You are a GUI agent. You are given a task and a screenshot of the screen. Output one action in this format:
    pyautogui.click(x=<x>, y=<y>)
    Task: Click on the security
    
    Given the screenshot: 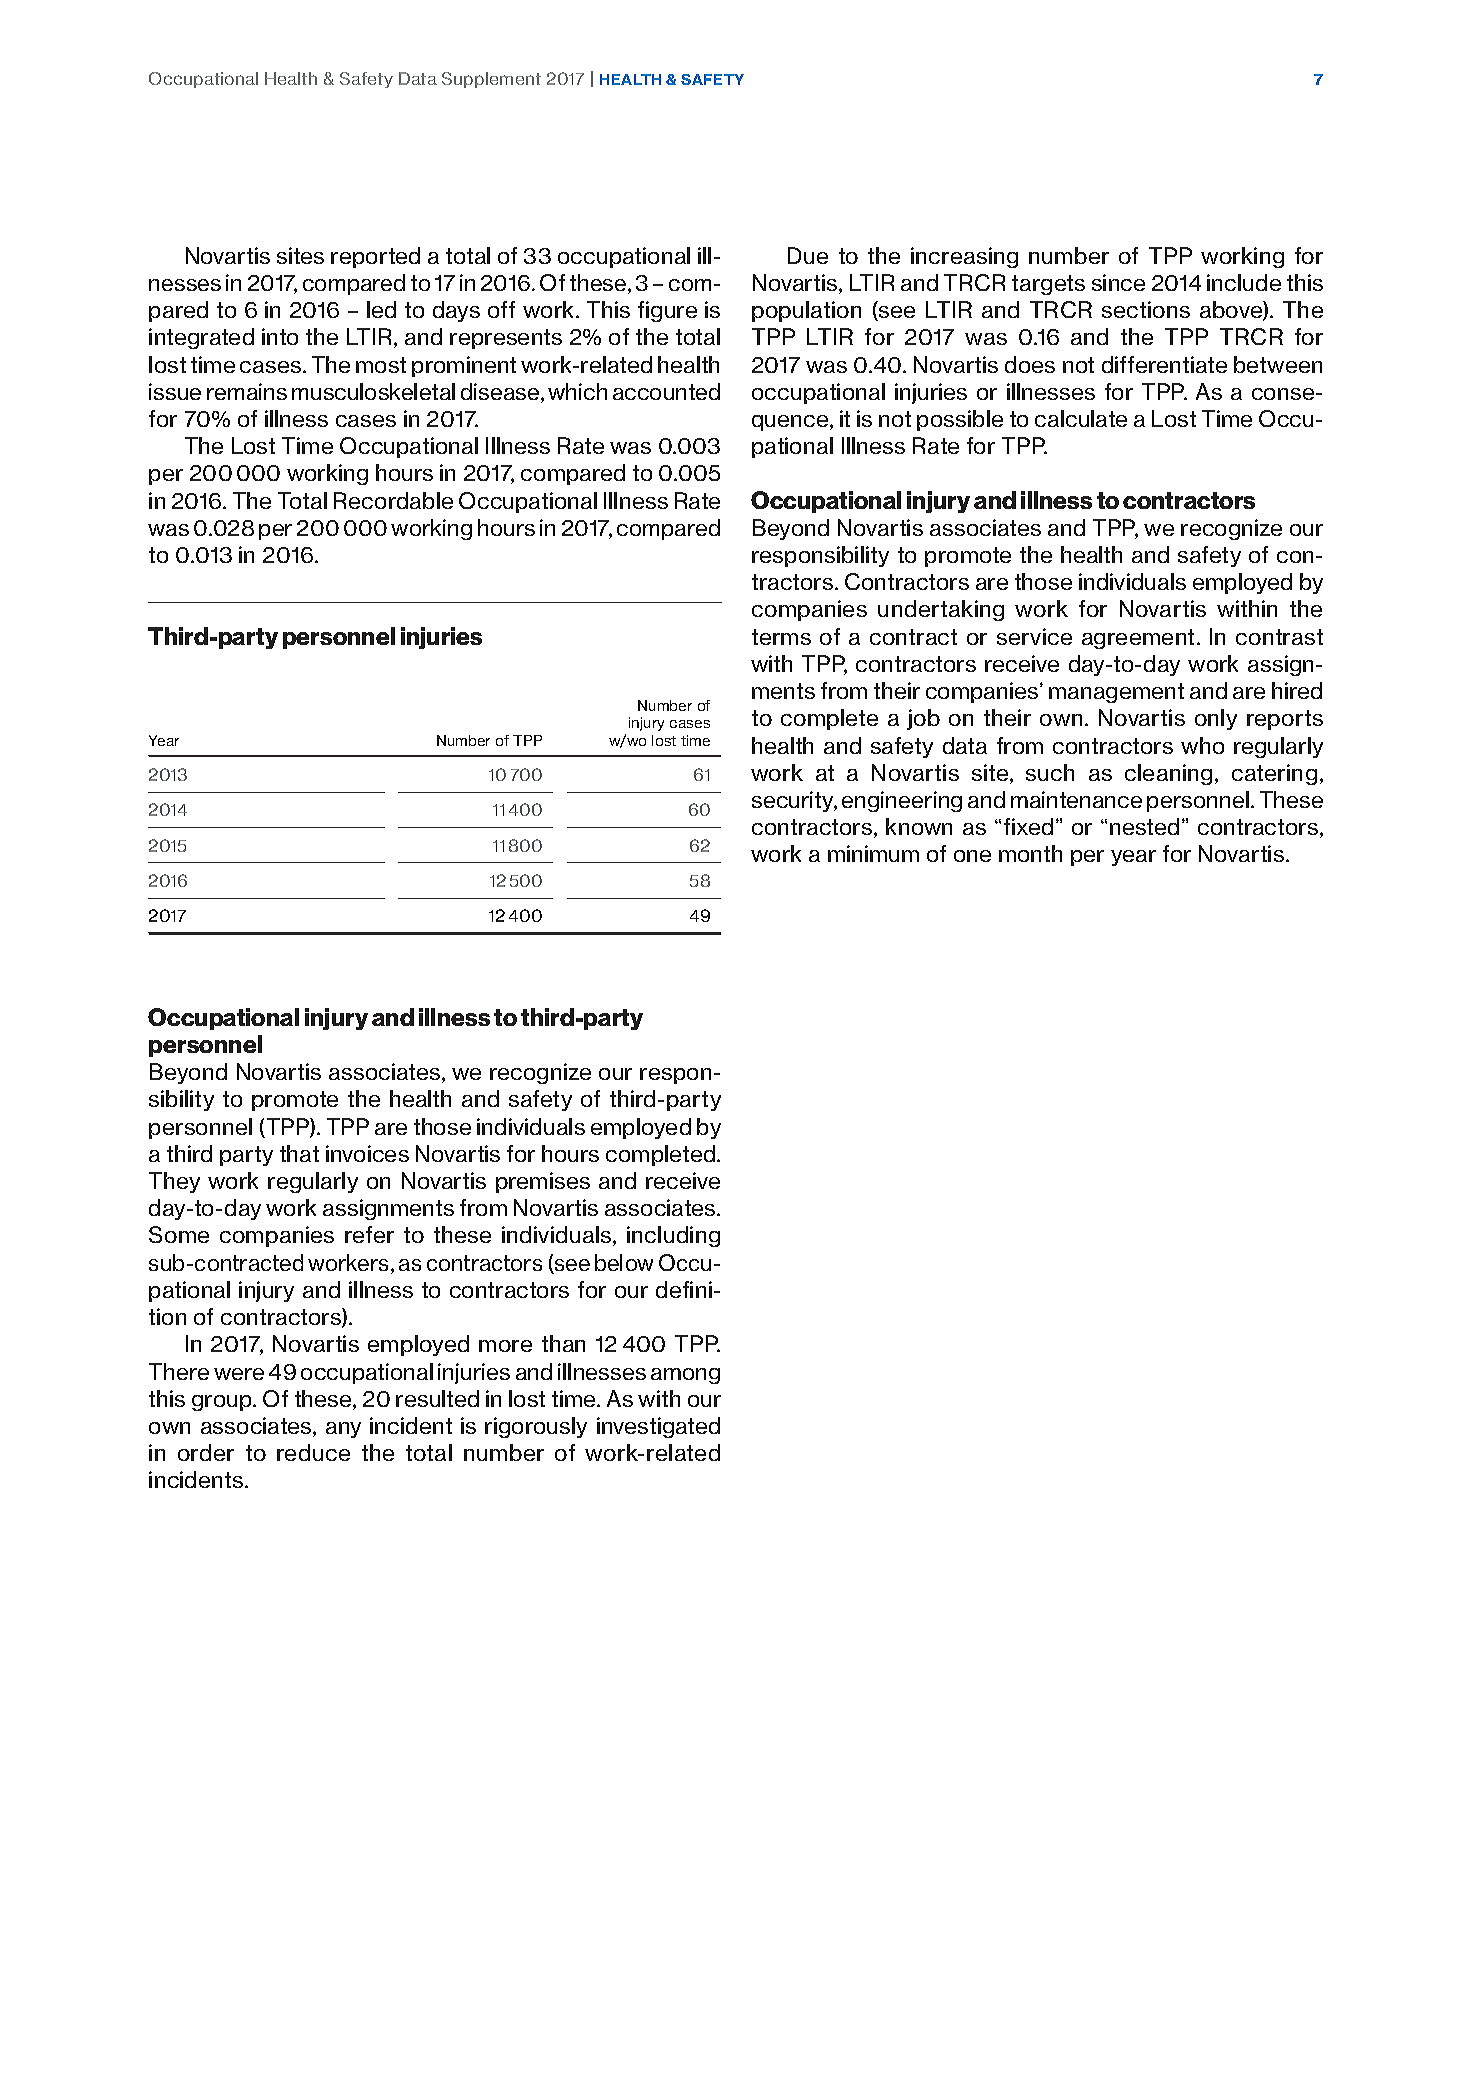 What is the action you would take?
    pyautogui.click(x=794, y=801)
